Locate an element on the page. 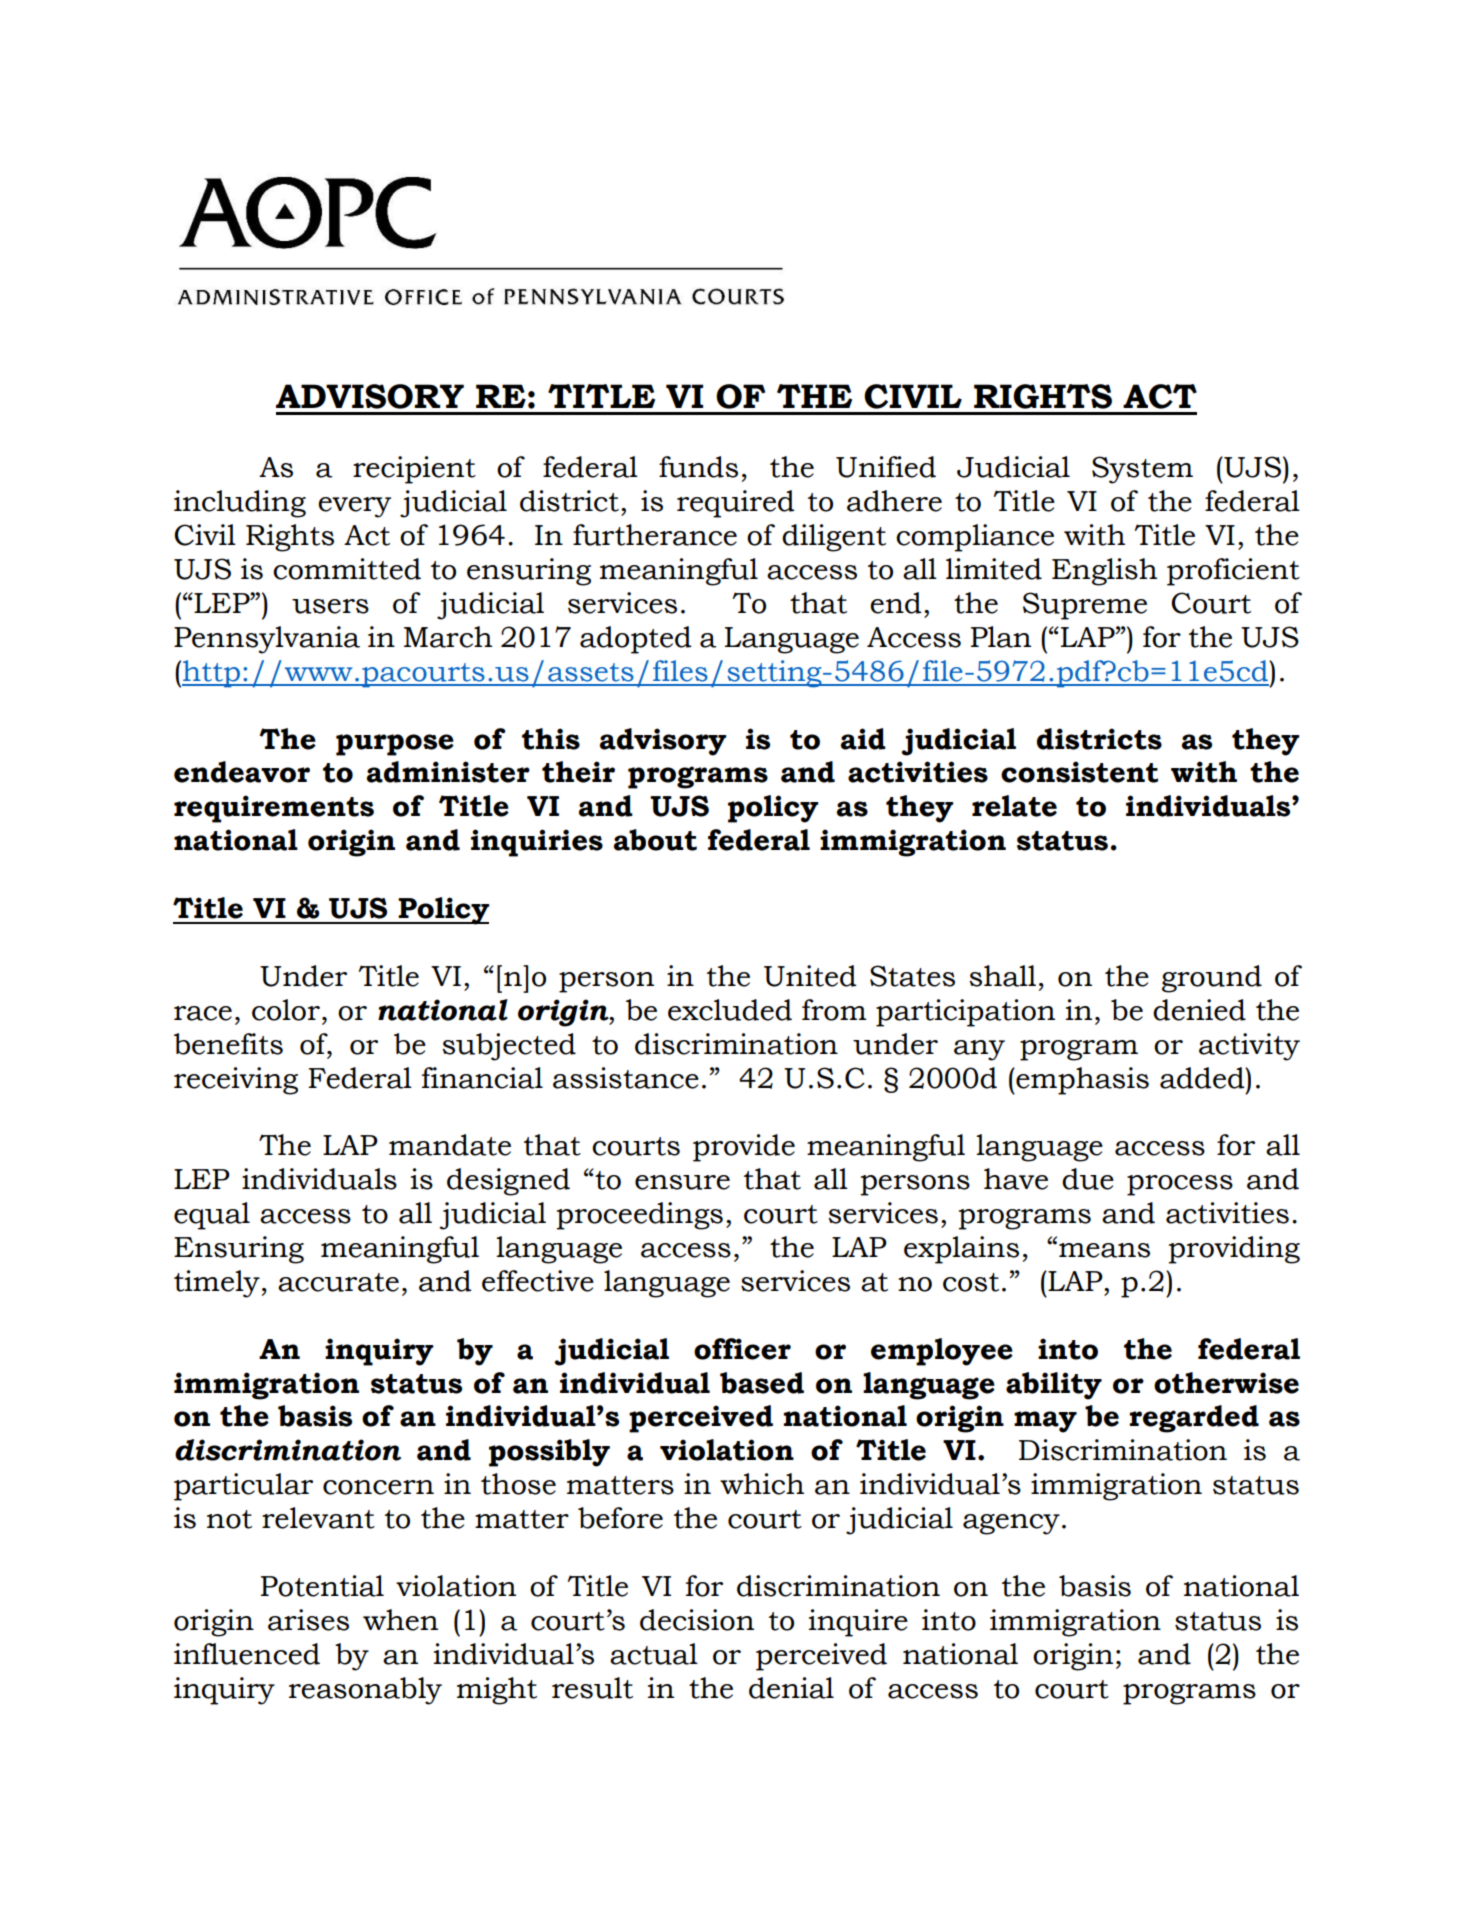 This document has height=1906, width=1473. required is located at coordinates (736, 504).
